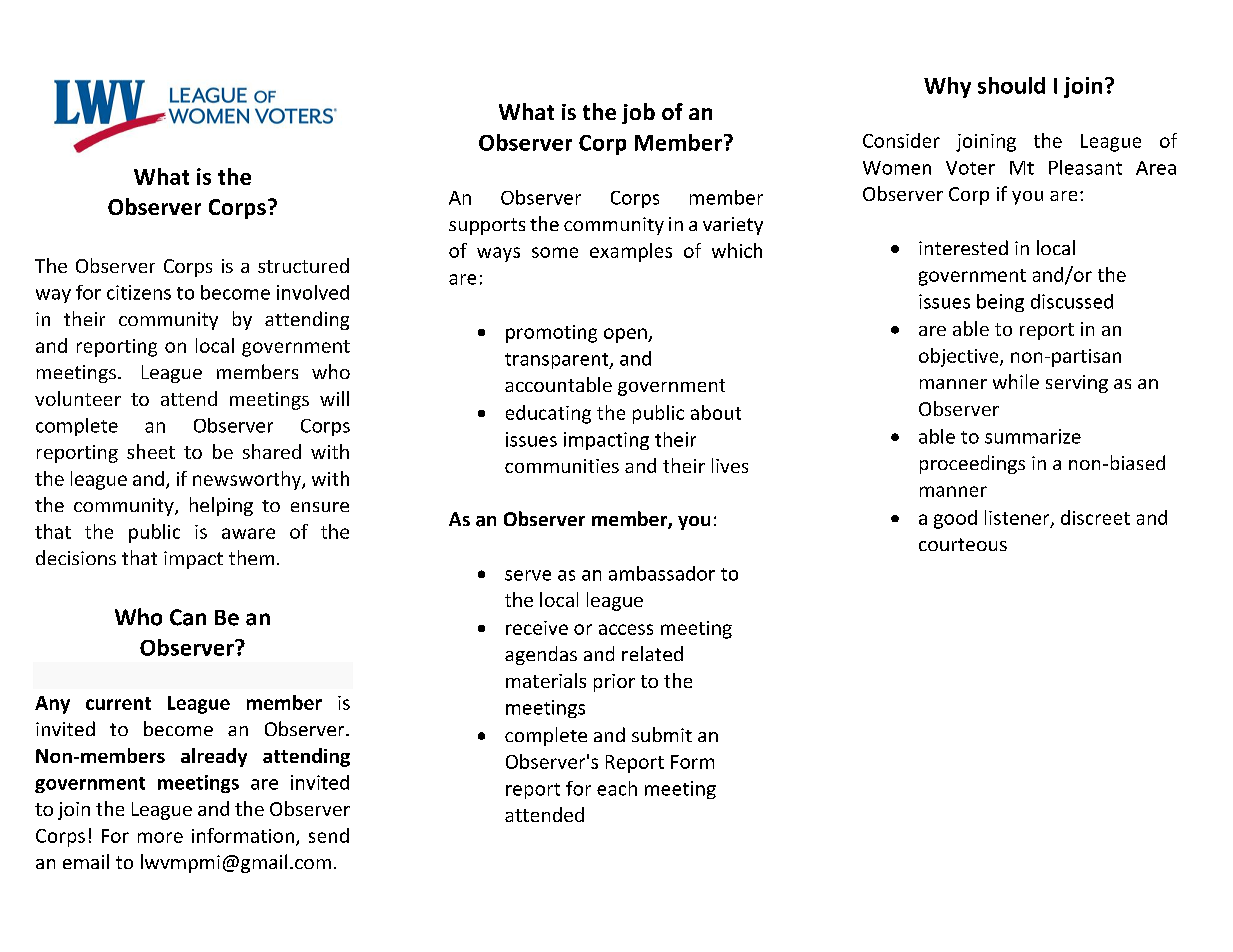 This image has height=952, width=1233. I want to click on related, so click(652, 653).
